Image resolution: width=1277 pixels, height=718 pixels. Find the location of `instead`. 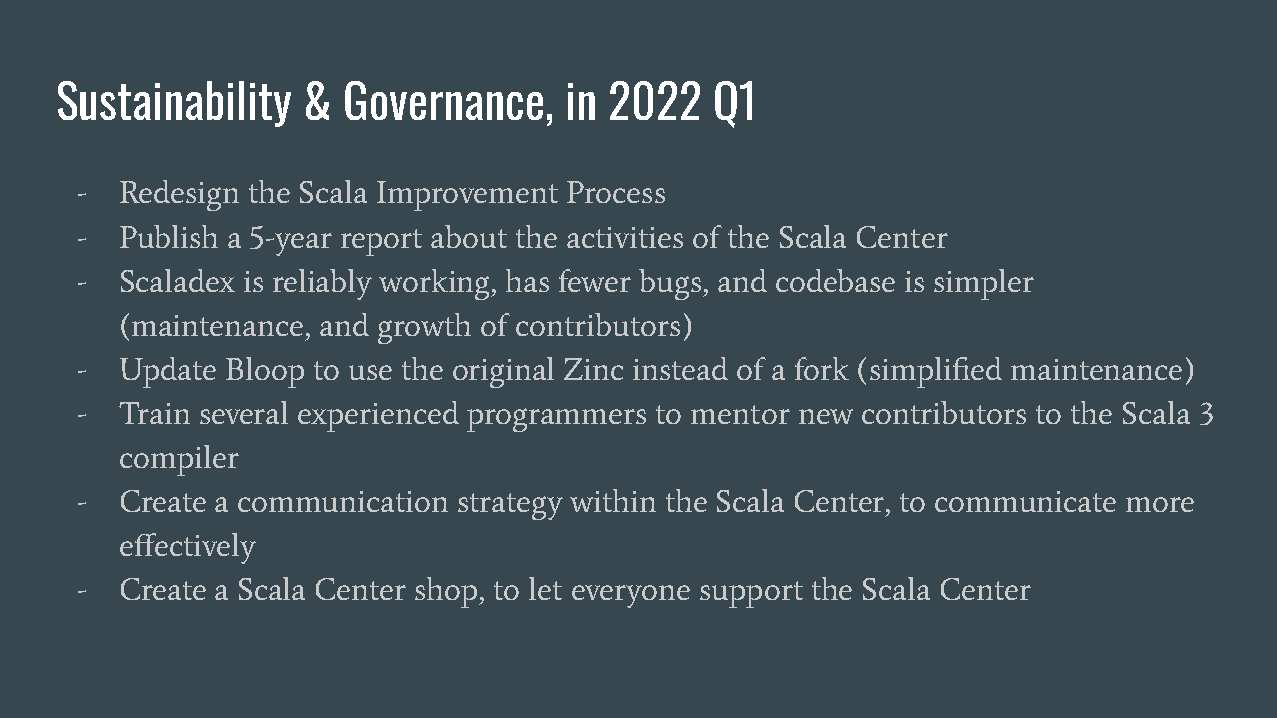

instead is located at coordinates (680, 368).
